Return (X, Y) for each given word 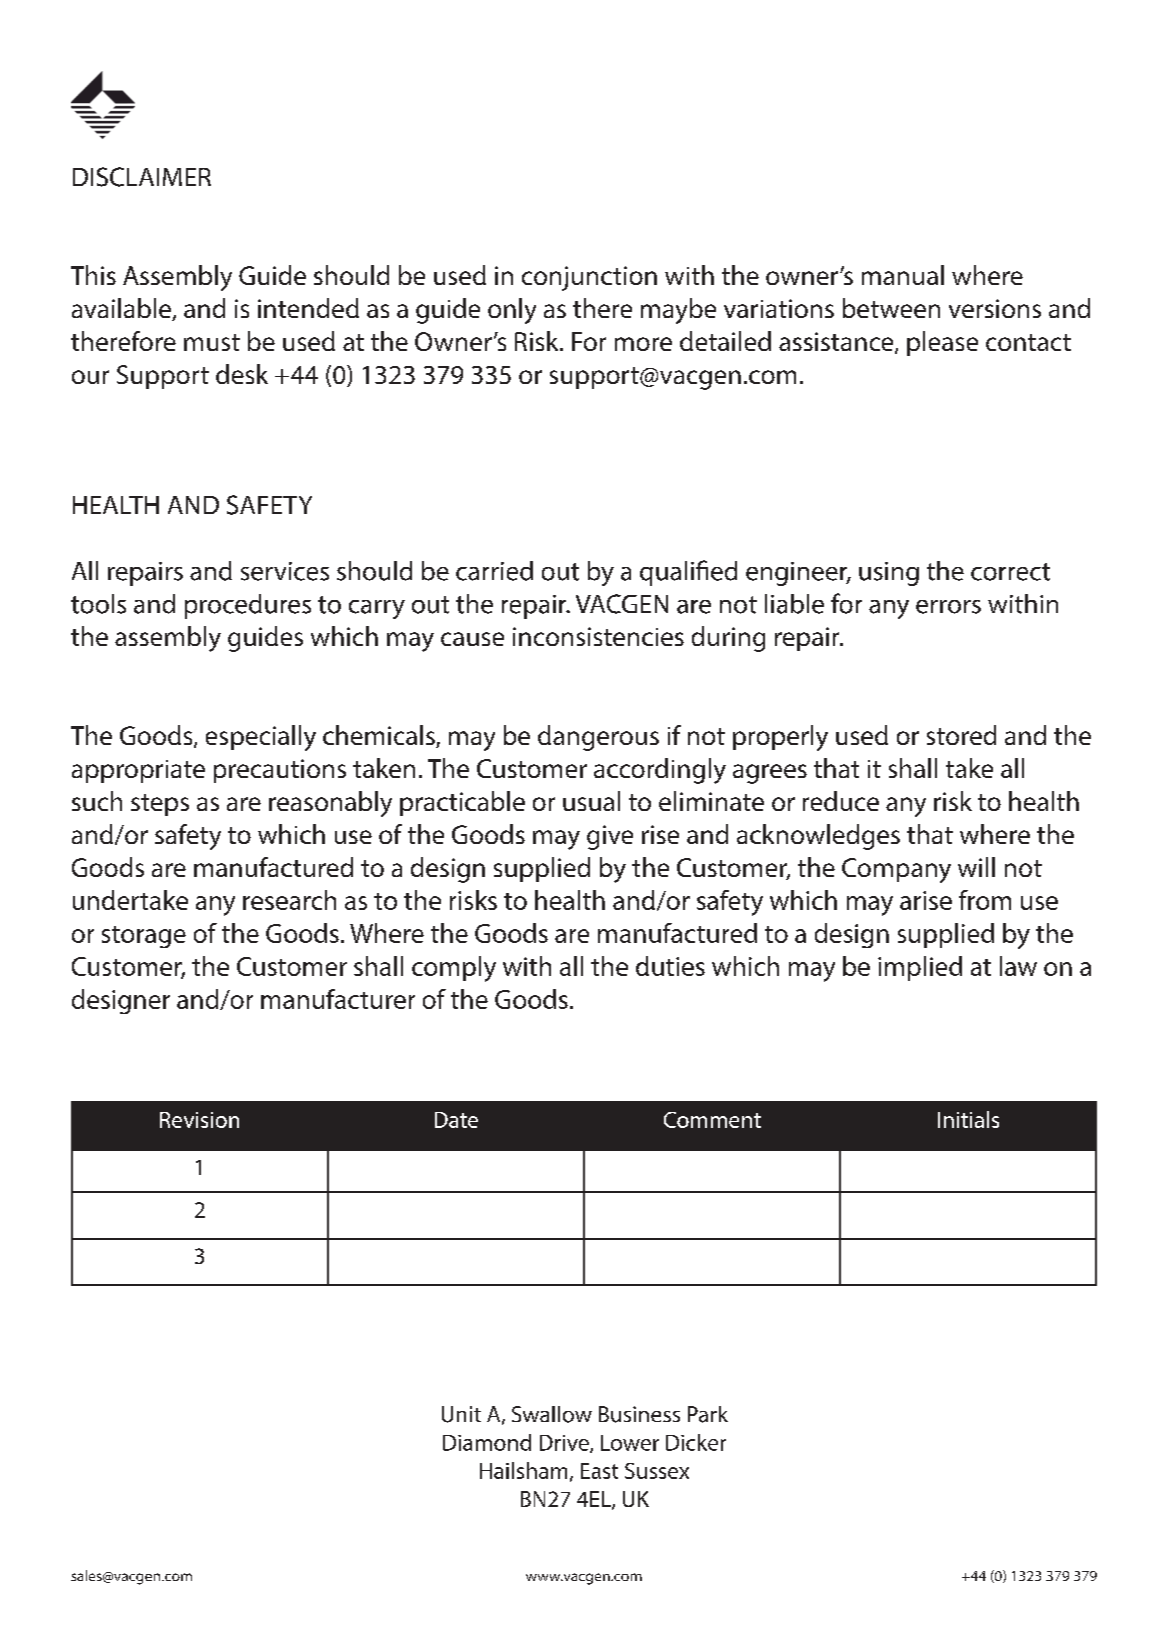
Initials (968, 1119)
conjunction (589, 278)
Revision (199, 1120)
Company (896, 870)
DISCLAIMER (142, 177)
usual (591, 801)
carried (494, 571)
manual (903, 275)
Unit (461, 1414)
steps (160, 805)
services (285, 571)
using (889, 574)
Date (456, 1120)
